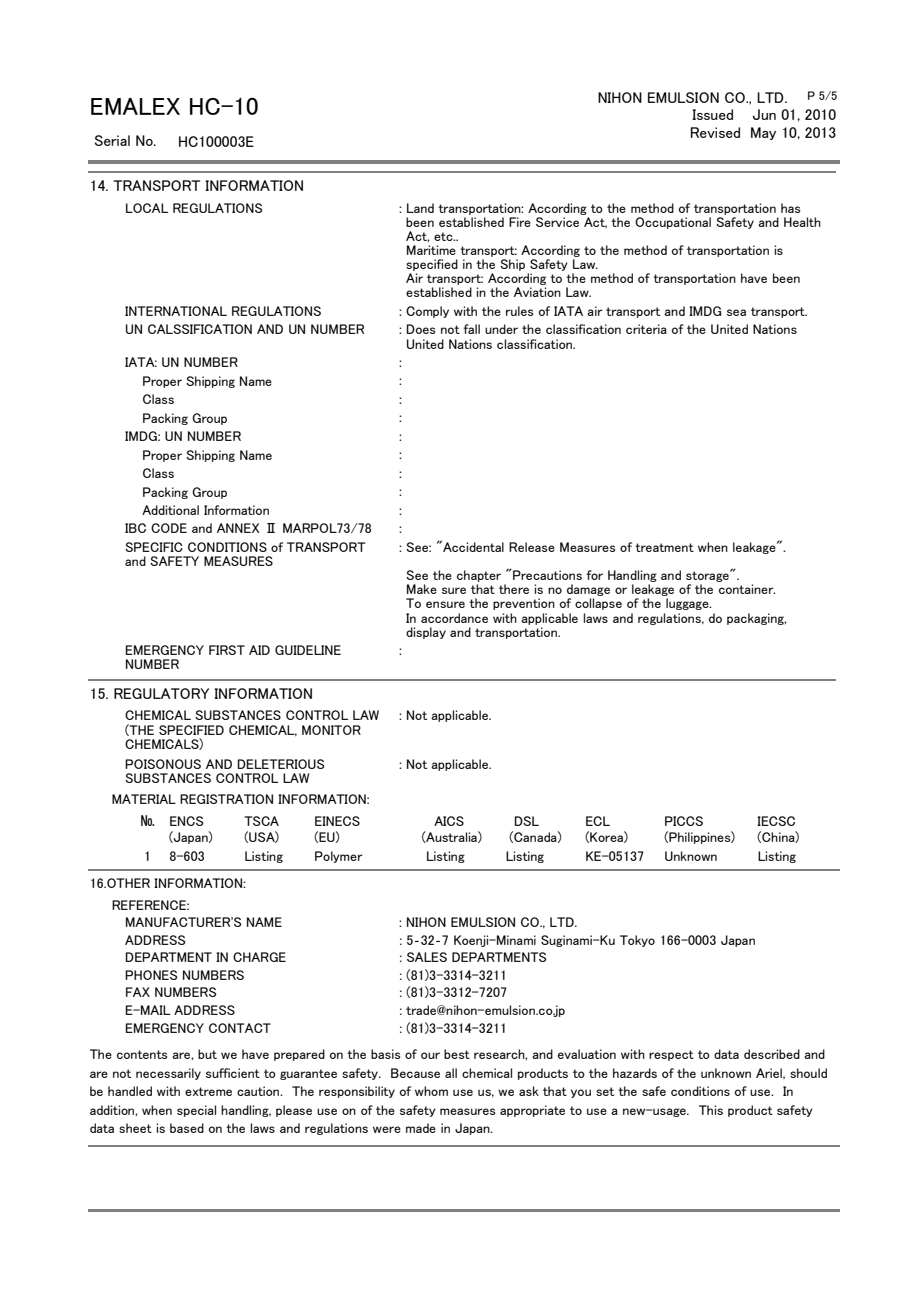 The width and height of the document is (924, 1308). I want to click on container, so click(747, 589).
